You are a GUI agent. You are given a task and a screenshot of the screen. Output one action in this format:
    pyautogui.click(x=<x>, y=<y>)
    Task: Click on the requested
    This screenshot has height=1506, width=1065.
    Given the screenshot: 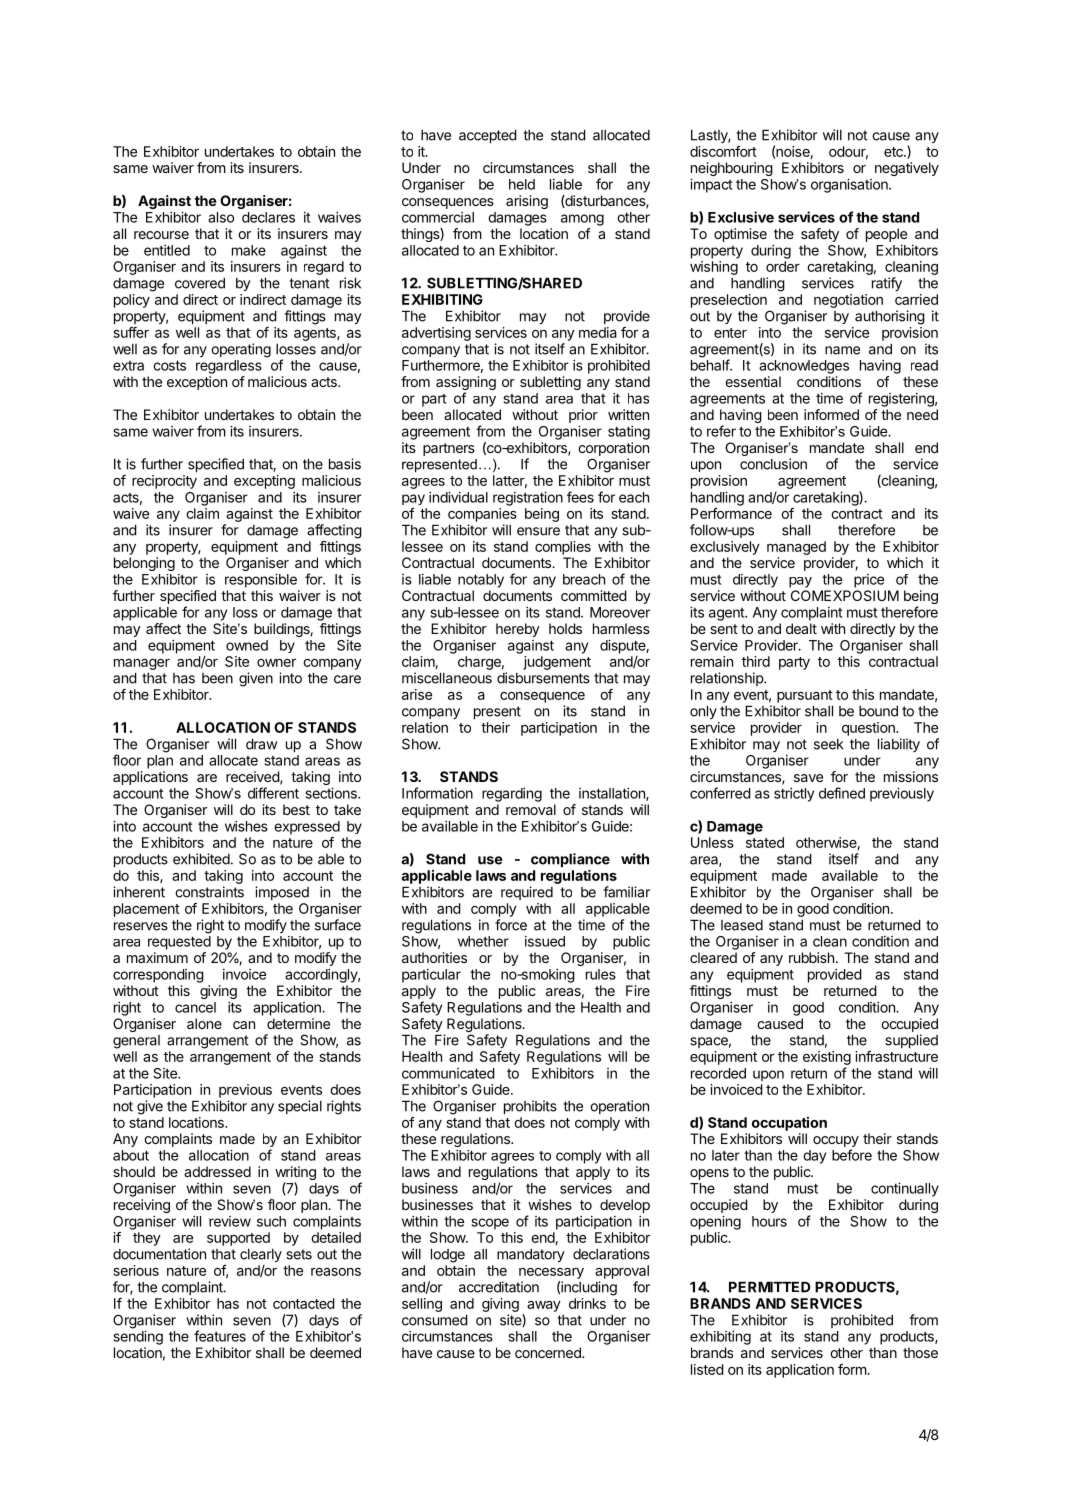 What is the action you would take?
    pyautogui.click(x=179, y=943)
